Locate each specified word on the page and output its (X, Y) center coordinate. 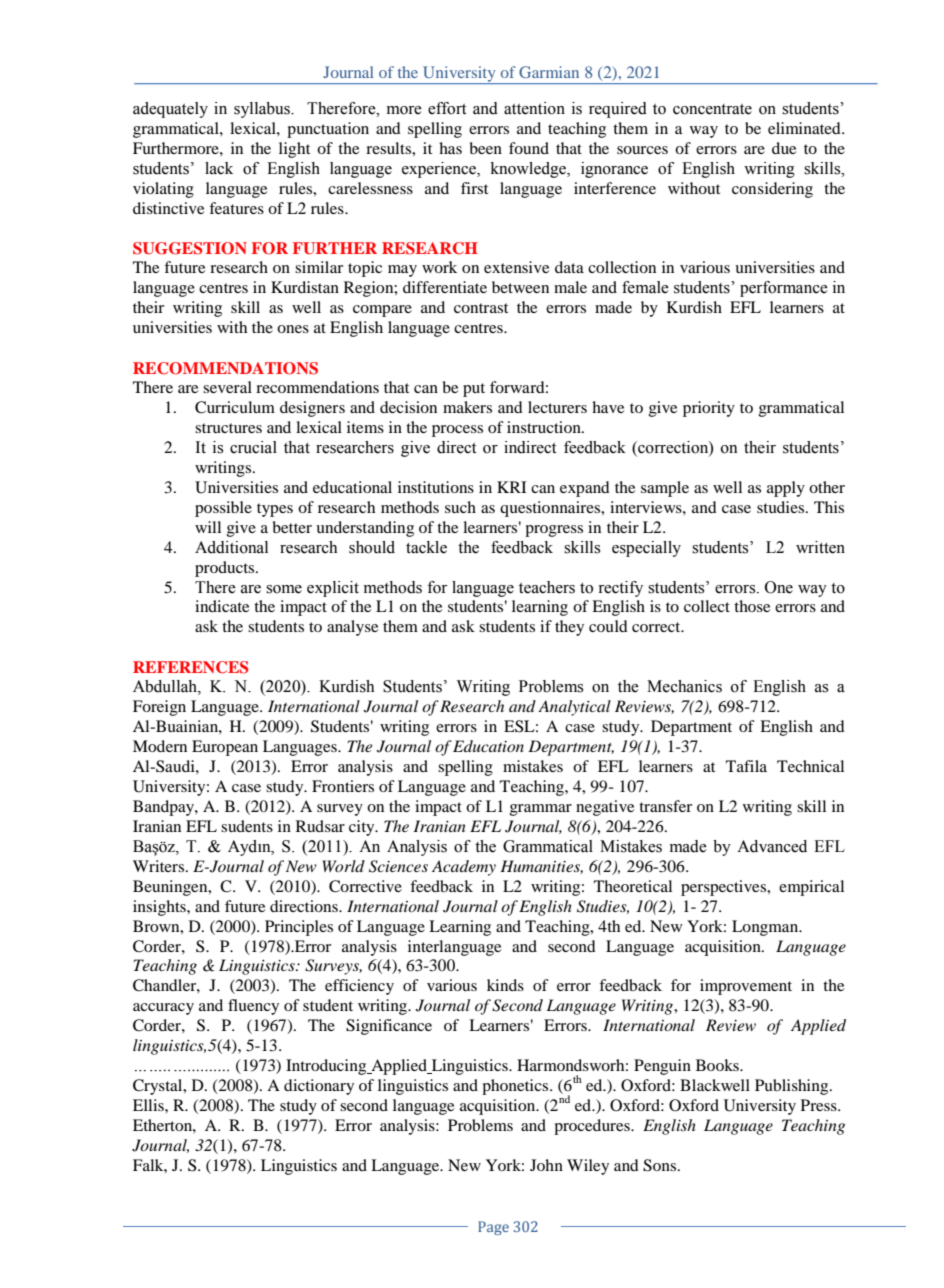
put (474, 390)
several (227, 387)
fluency (253, 1007)
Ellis (149, 1105)
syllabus (263, 110)
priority (709, 409)
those (752, 606)
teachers (547, 587)
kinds (505, 985)
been (486, 148)
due (784, 148)
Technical (810, 766)
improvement (746, 987)
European (225, 748)
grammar (541, 810)
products (226, 569)
